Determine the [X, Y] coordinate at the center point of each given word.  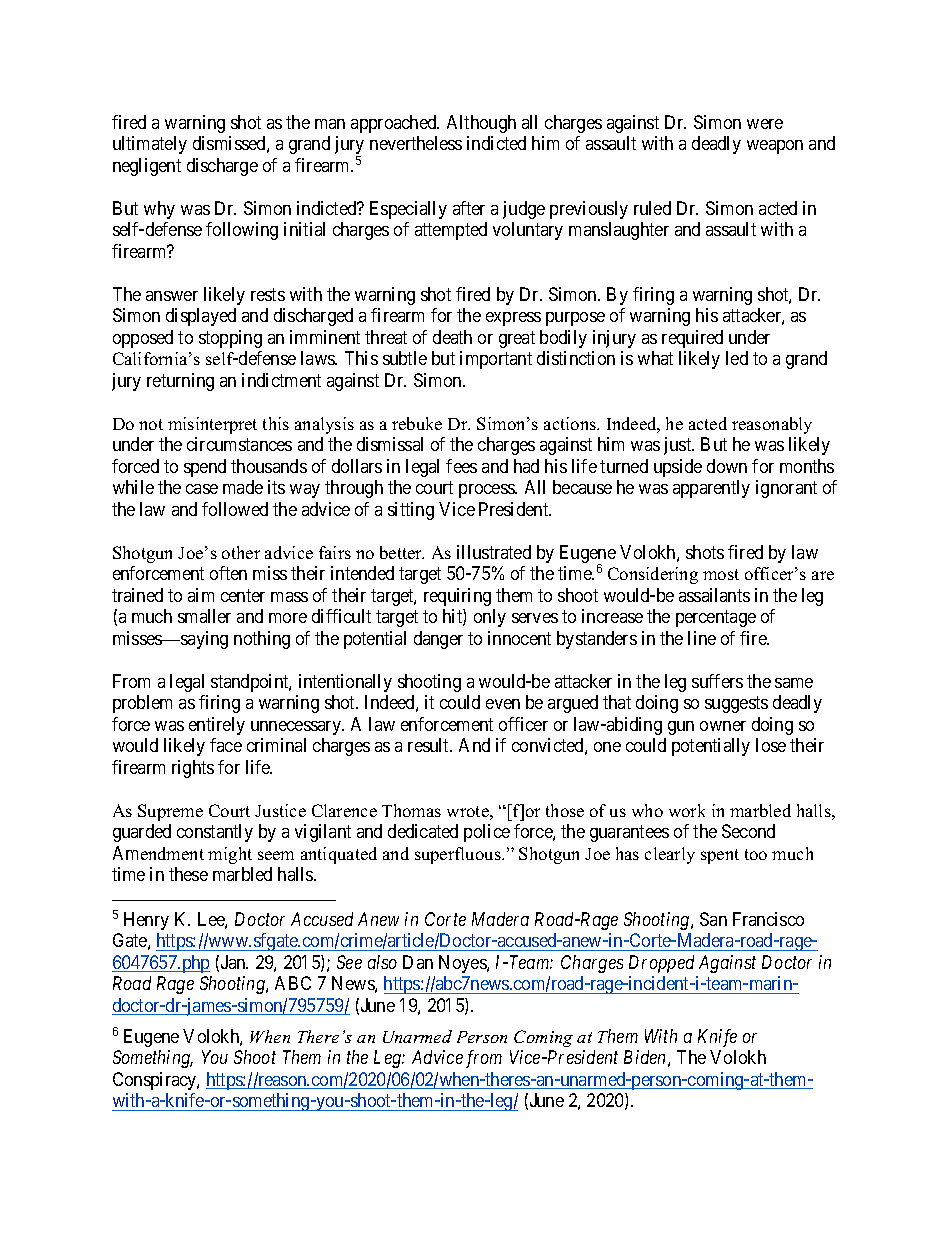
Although [481, 124]
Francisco [768, 919]
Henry [146, 921]
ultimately [150, 145]
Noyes [463, 964]
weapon [775, 147]
